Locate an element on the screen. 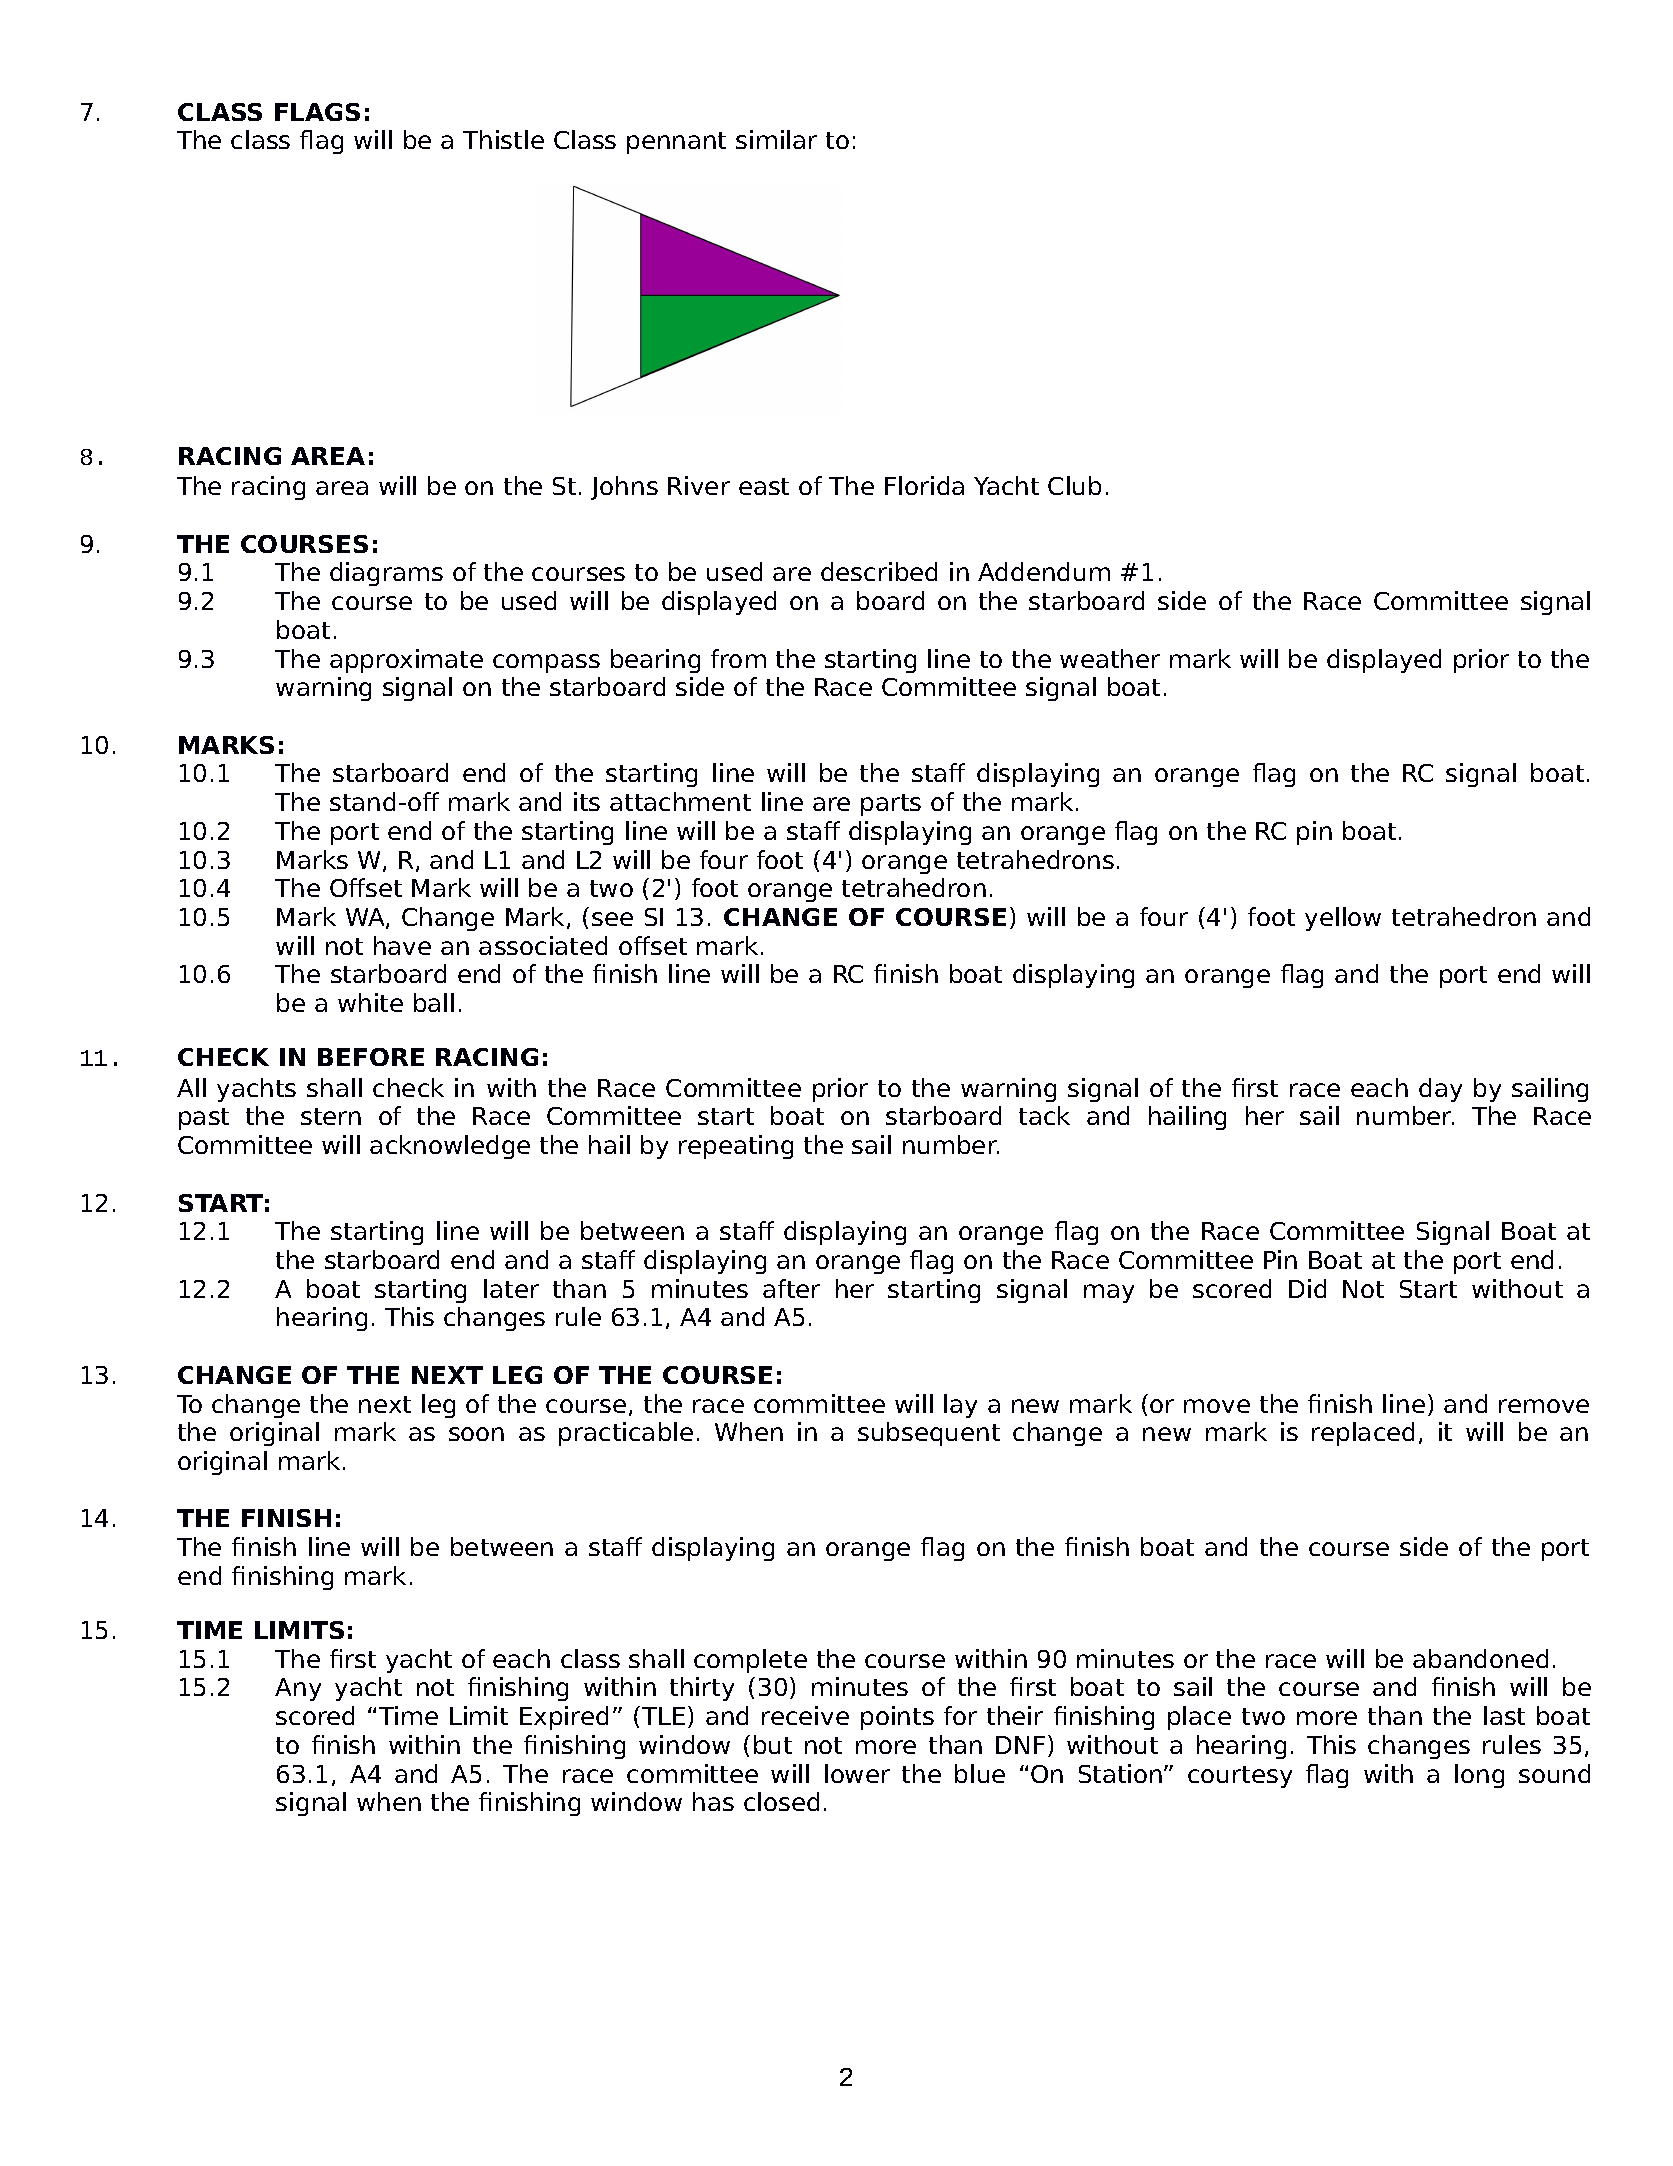  similar is located at coordinates (776, 139).
